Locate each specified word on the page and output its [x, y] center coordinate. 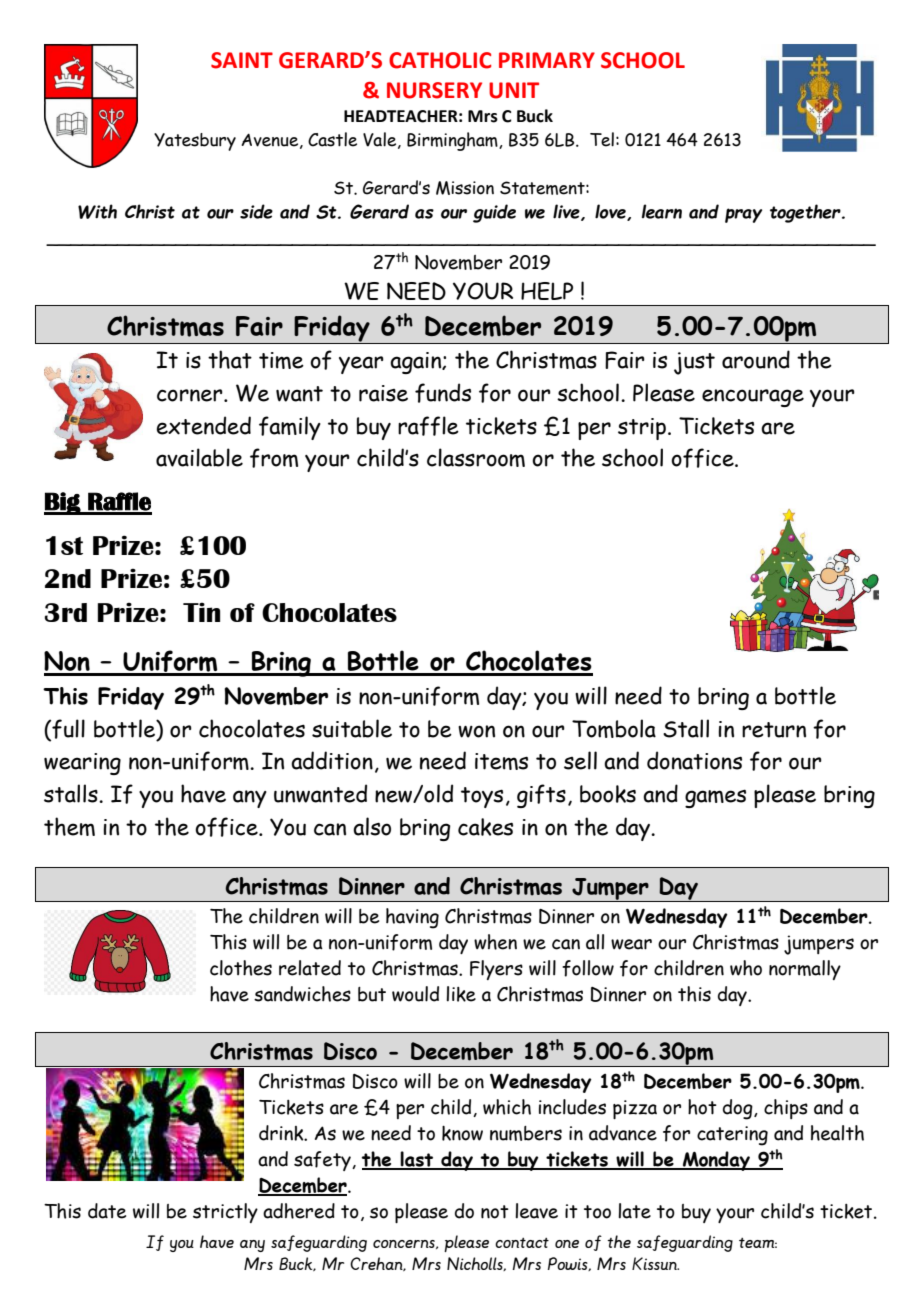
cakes [485, 827]
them [69, 826]
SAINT [242, 60]
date [107, 1211]
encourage [753, 398]
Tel [602, 139]
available [199, 457]
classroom [476, 457]
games [715, 798]
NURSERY [434, 90]
